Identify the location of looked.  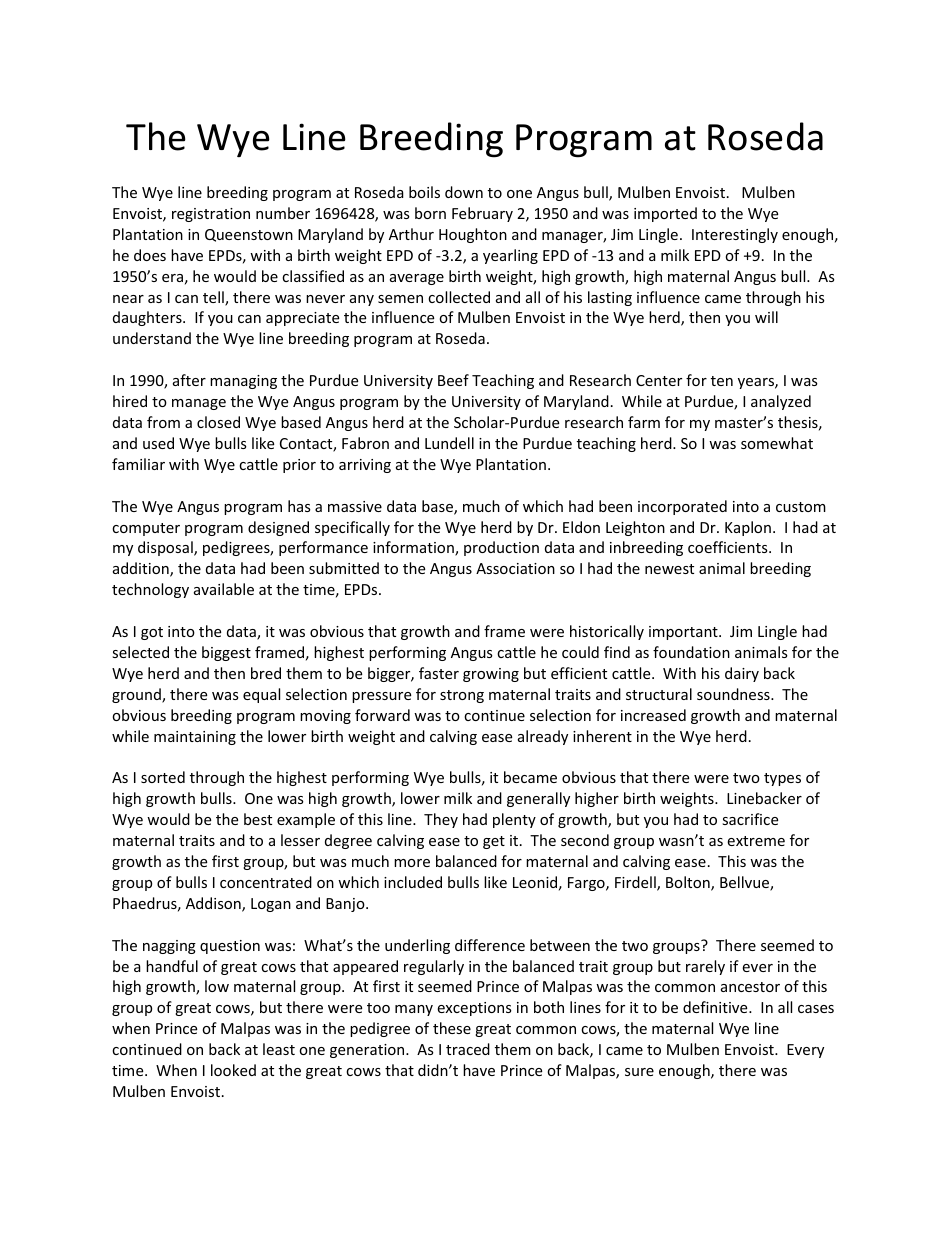
(233, 1070).
